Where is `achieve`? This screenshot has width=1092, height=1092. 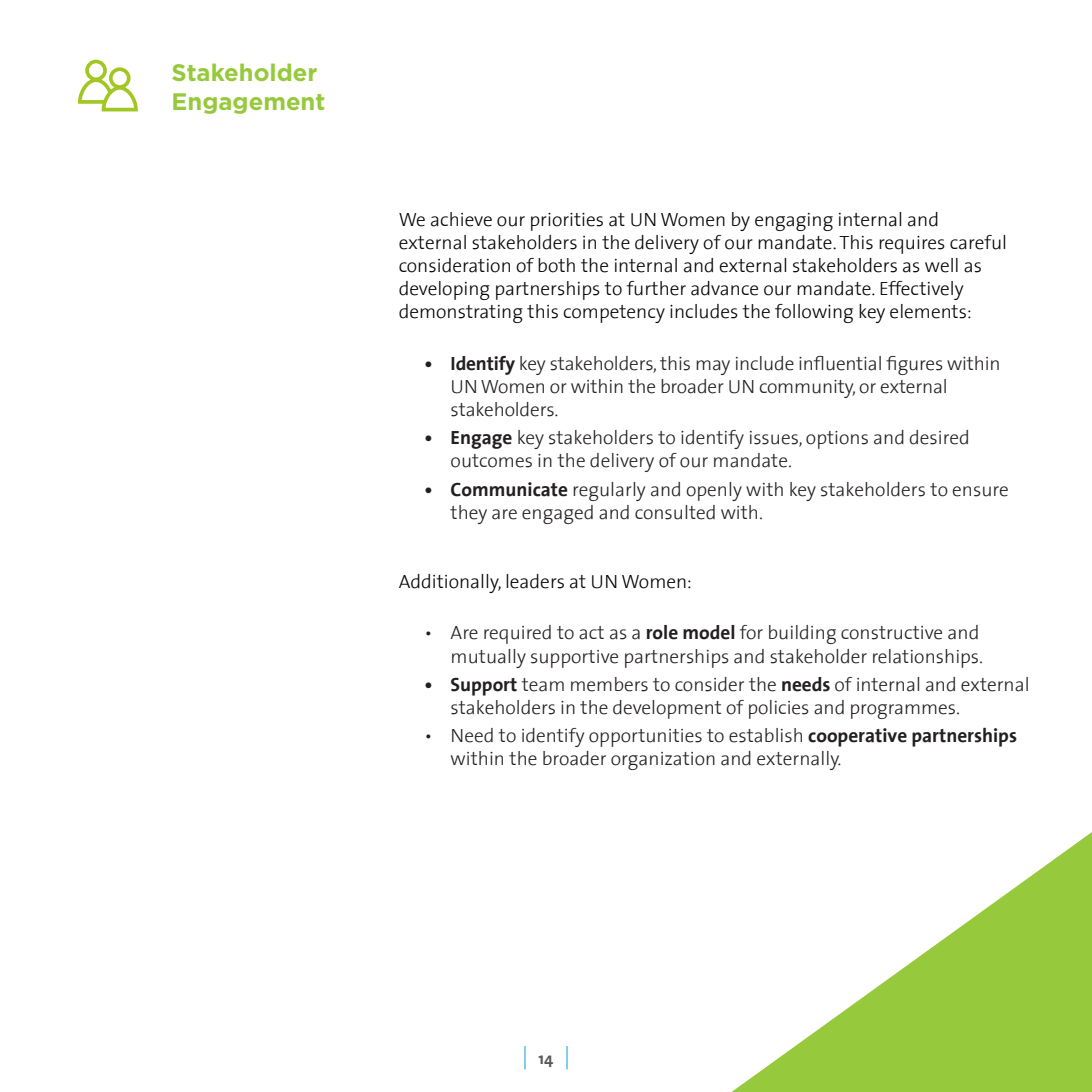 achieve is located at coordinates (461, 219).
